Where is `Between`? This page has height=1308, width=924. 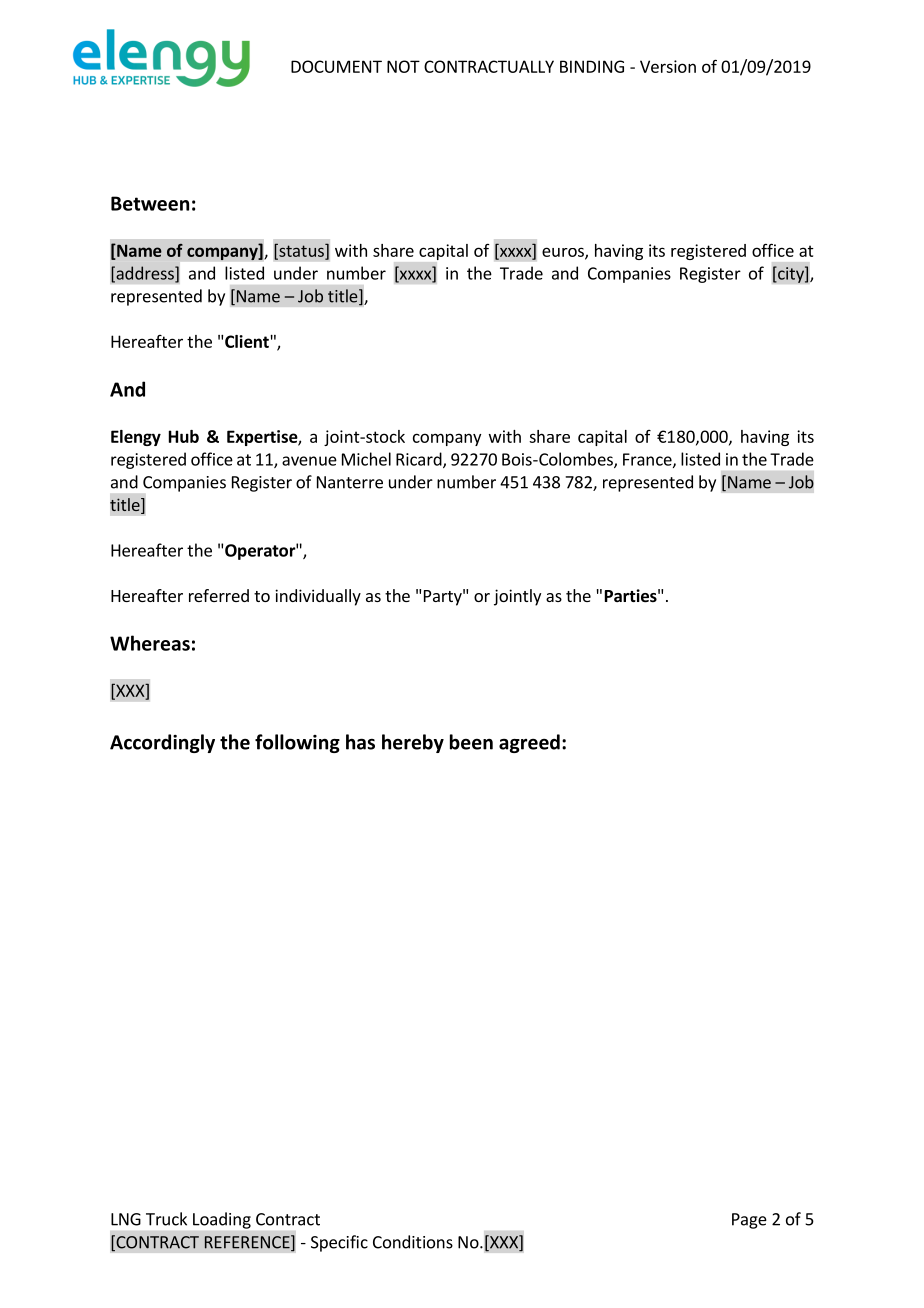
Between is located at coordinates (150, 203).
